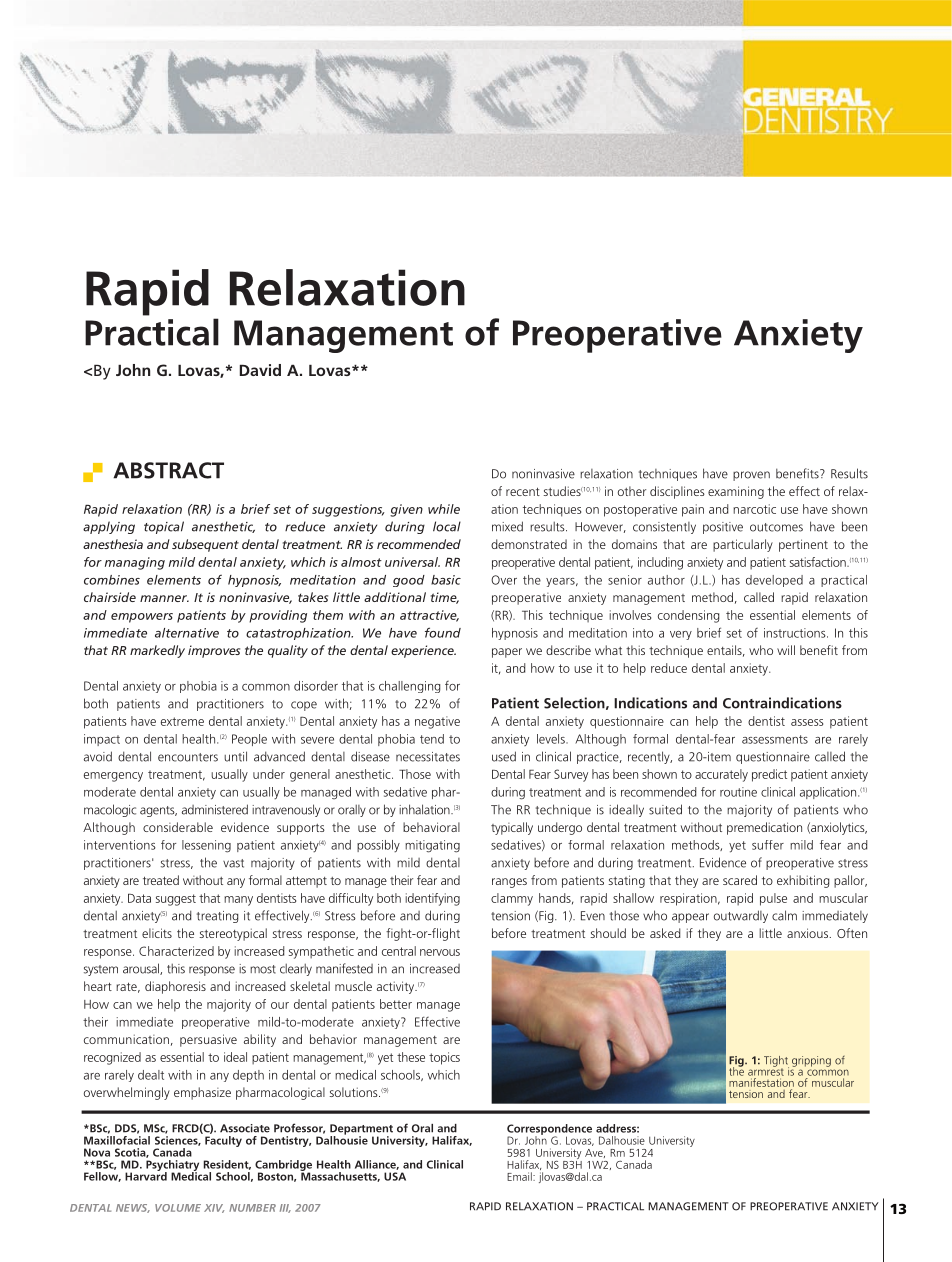  Describe the element at coordinates (217, 917) in the screenshot. I see `treating` at that location.
